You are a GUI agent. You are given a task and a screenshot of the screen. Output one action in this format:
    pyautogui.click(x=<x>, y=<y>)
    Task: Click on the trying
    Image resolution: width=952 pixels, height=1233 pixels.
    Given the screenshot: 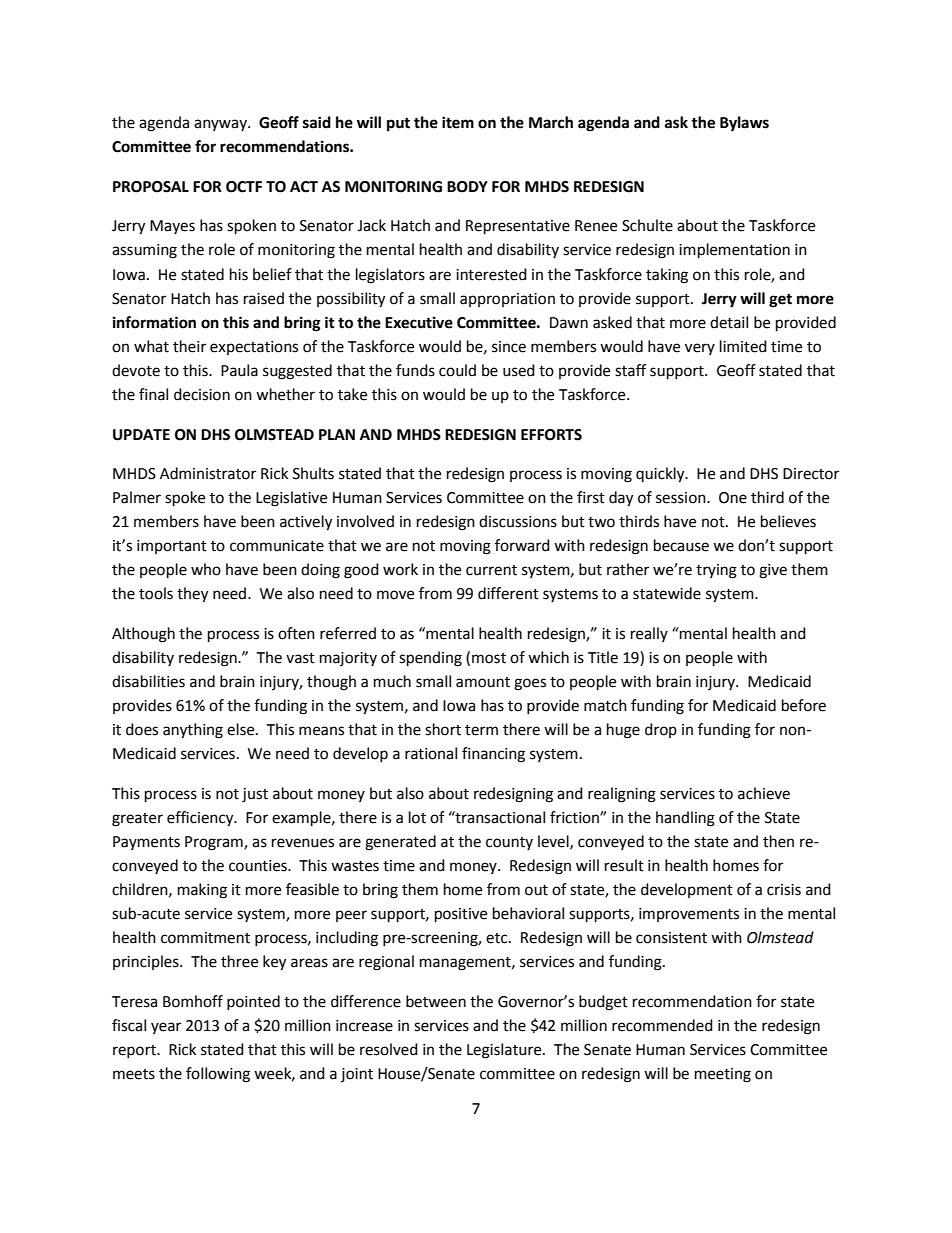 What is the action you would take?
    pyautogui.click(x=716, y=571)
